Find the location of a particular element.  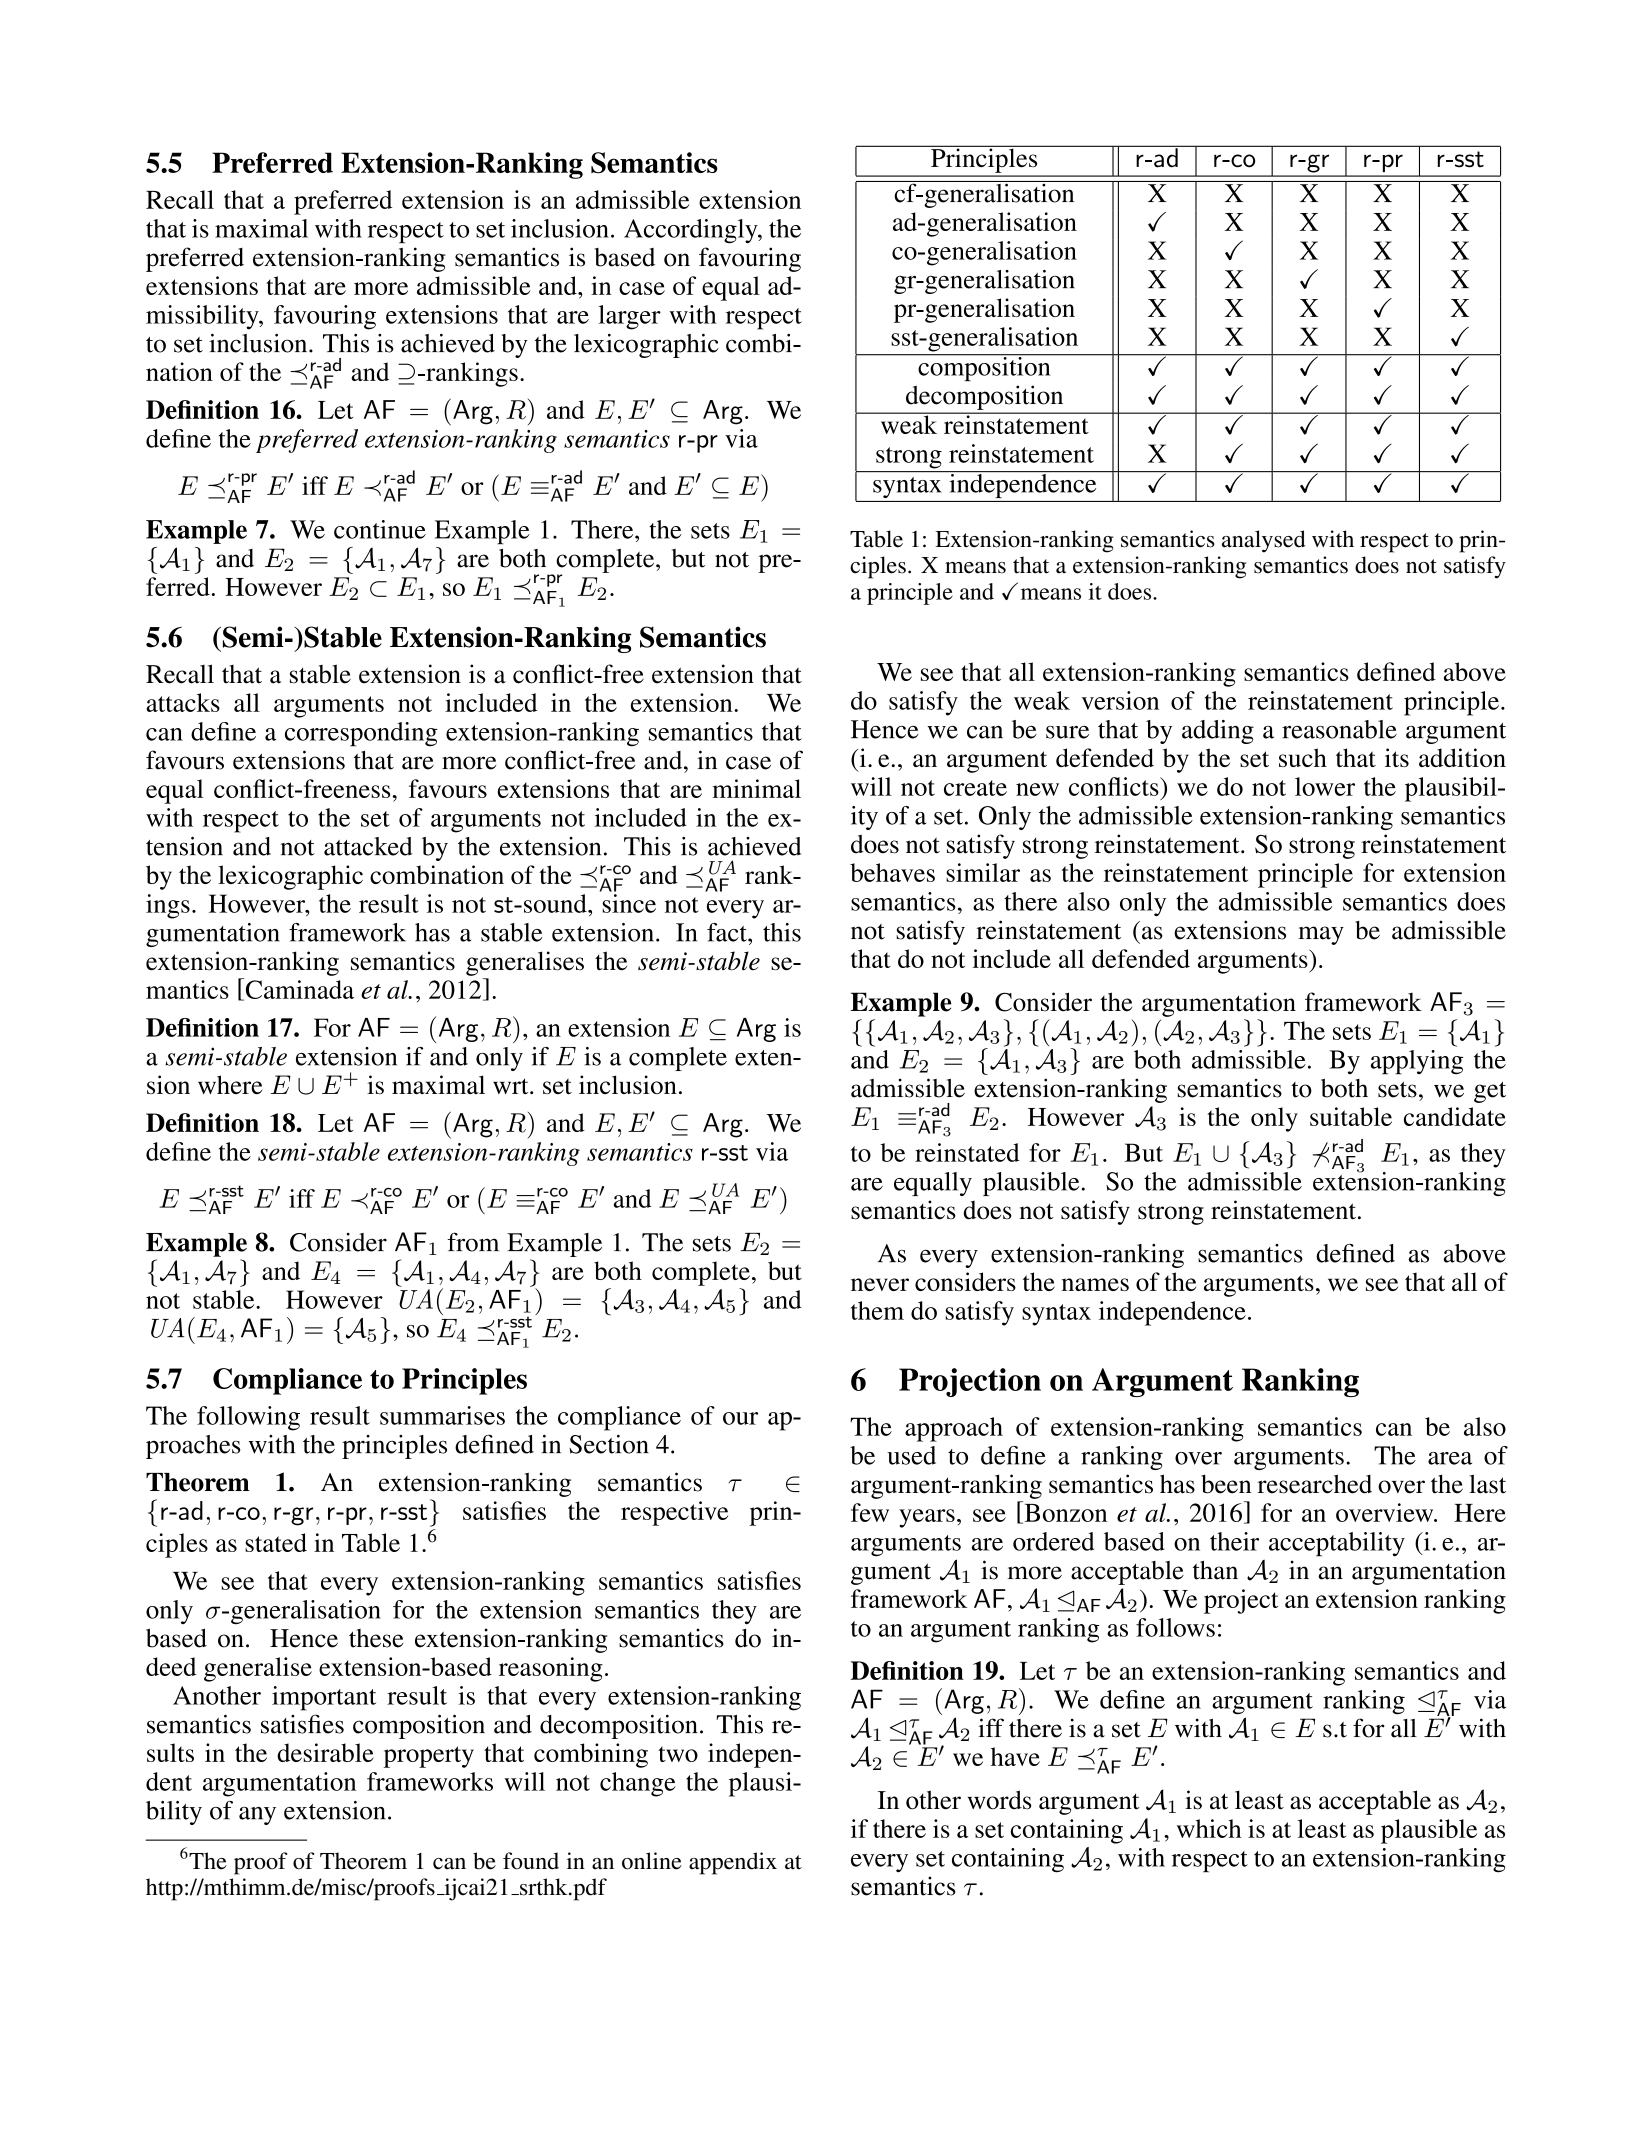

fact is located at coordinates (728, 932).
